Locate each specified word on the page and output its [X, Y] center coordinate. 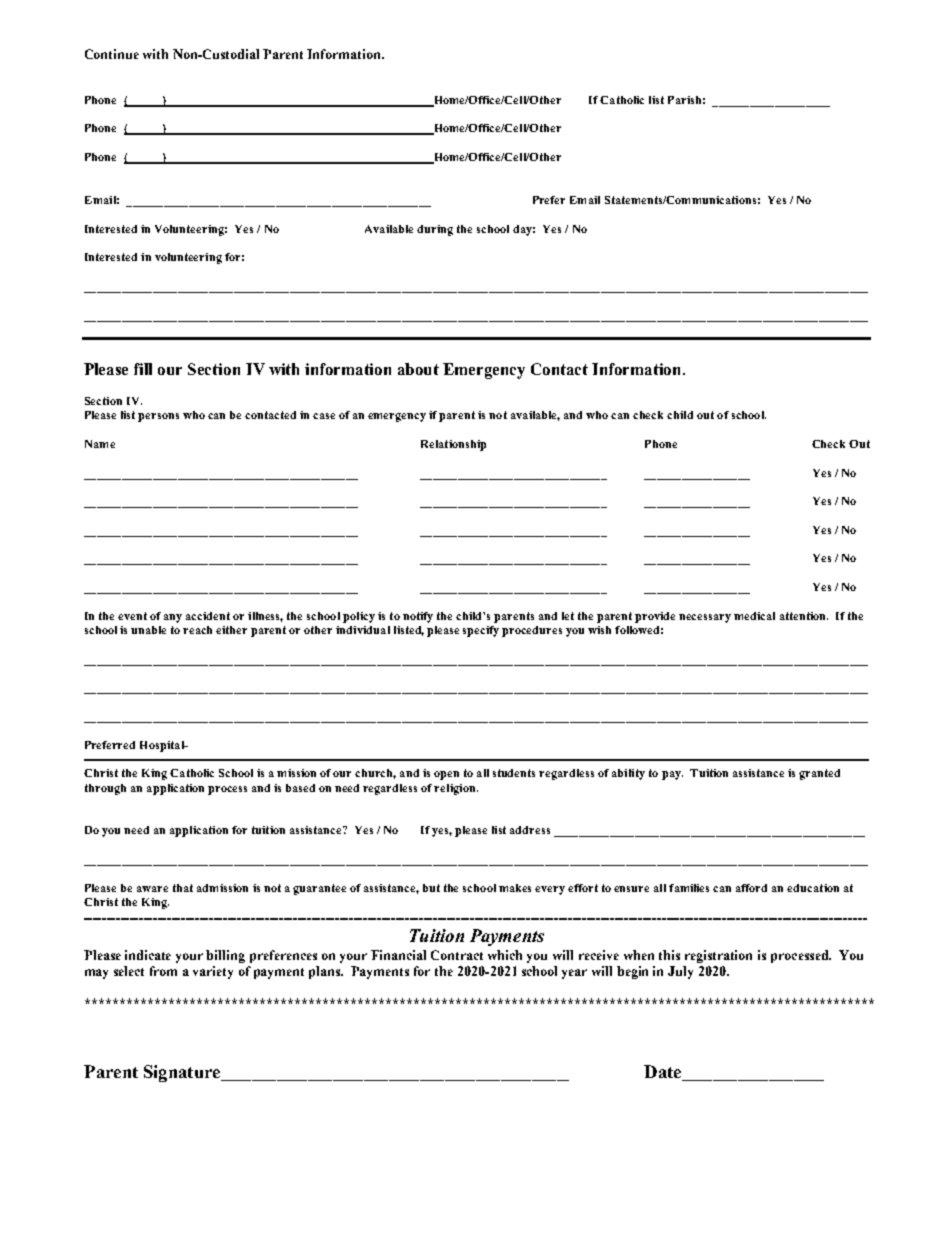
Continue [112, 54]
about [418, 369]
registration [718, 956]
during [435, 230]
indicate [148, 955]
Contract [457, 955]
